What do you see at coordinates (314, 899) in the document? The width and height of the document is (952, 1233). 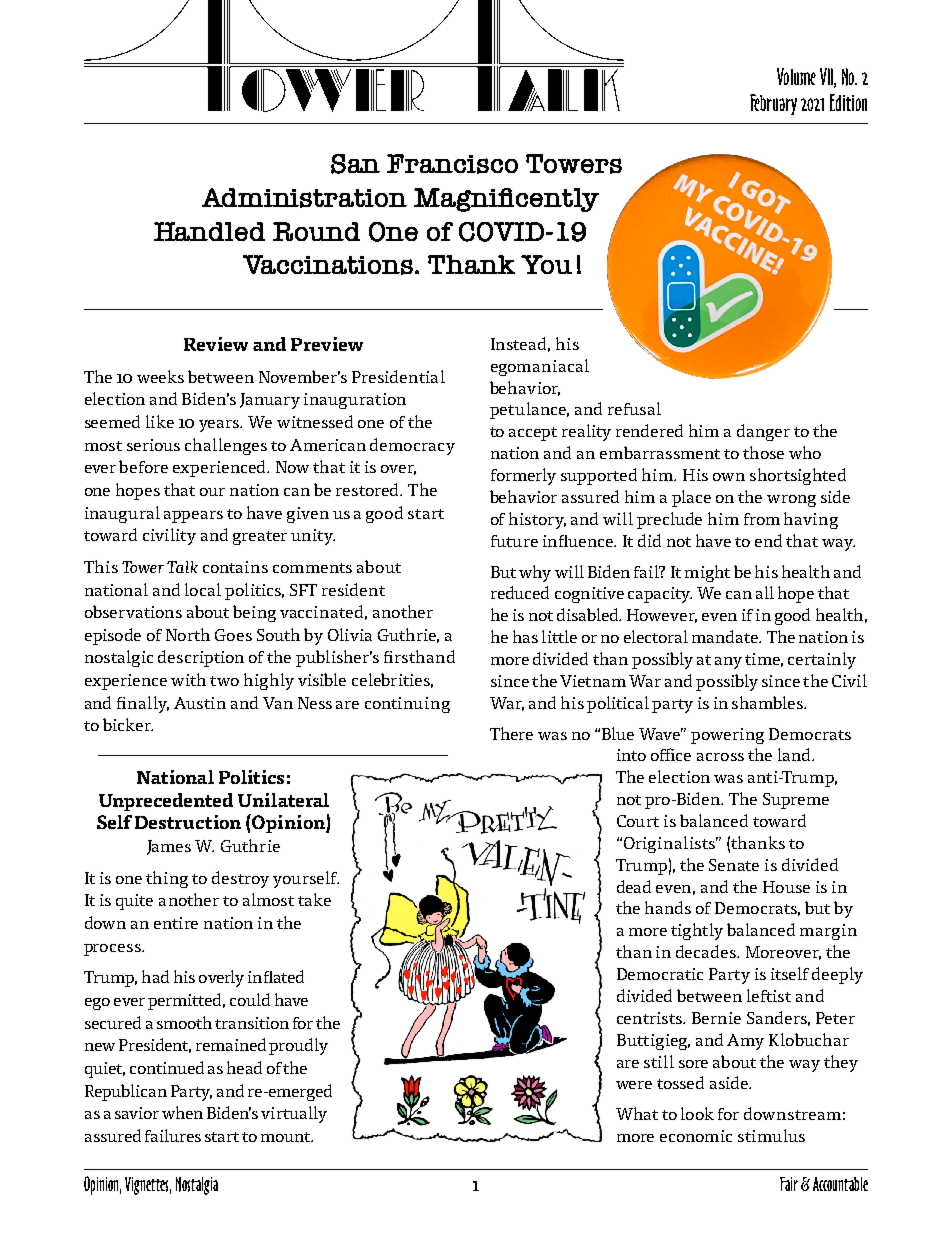 I see `take` at bounding box center [314, 899].
